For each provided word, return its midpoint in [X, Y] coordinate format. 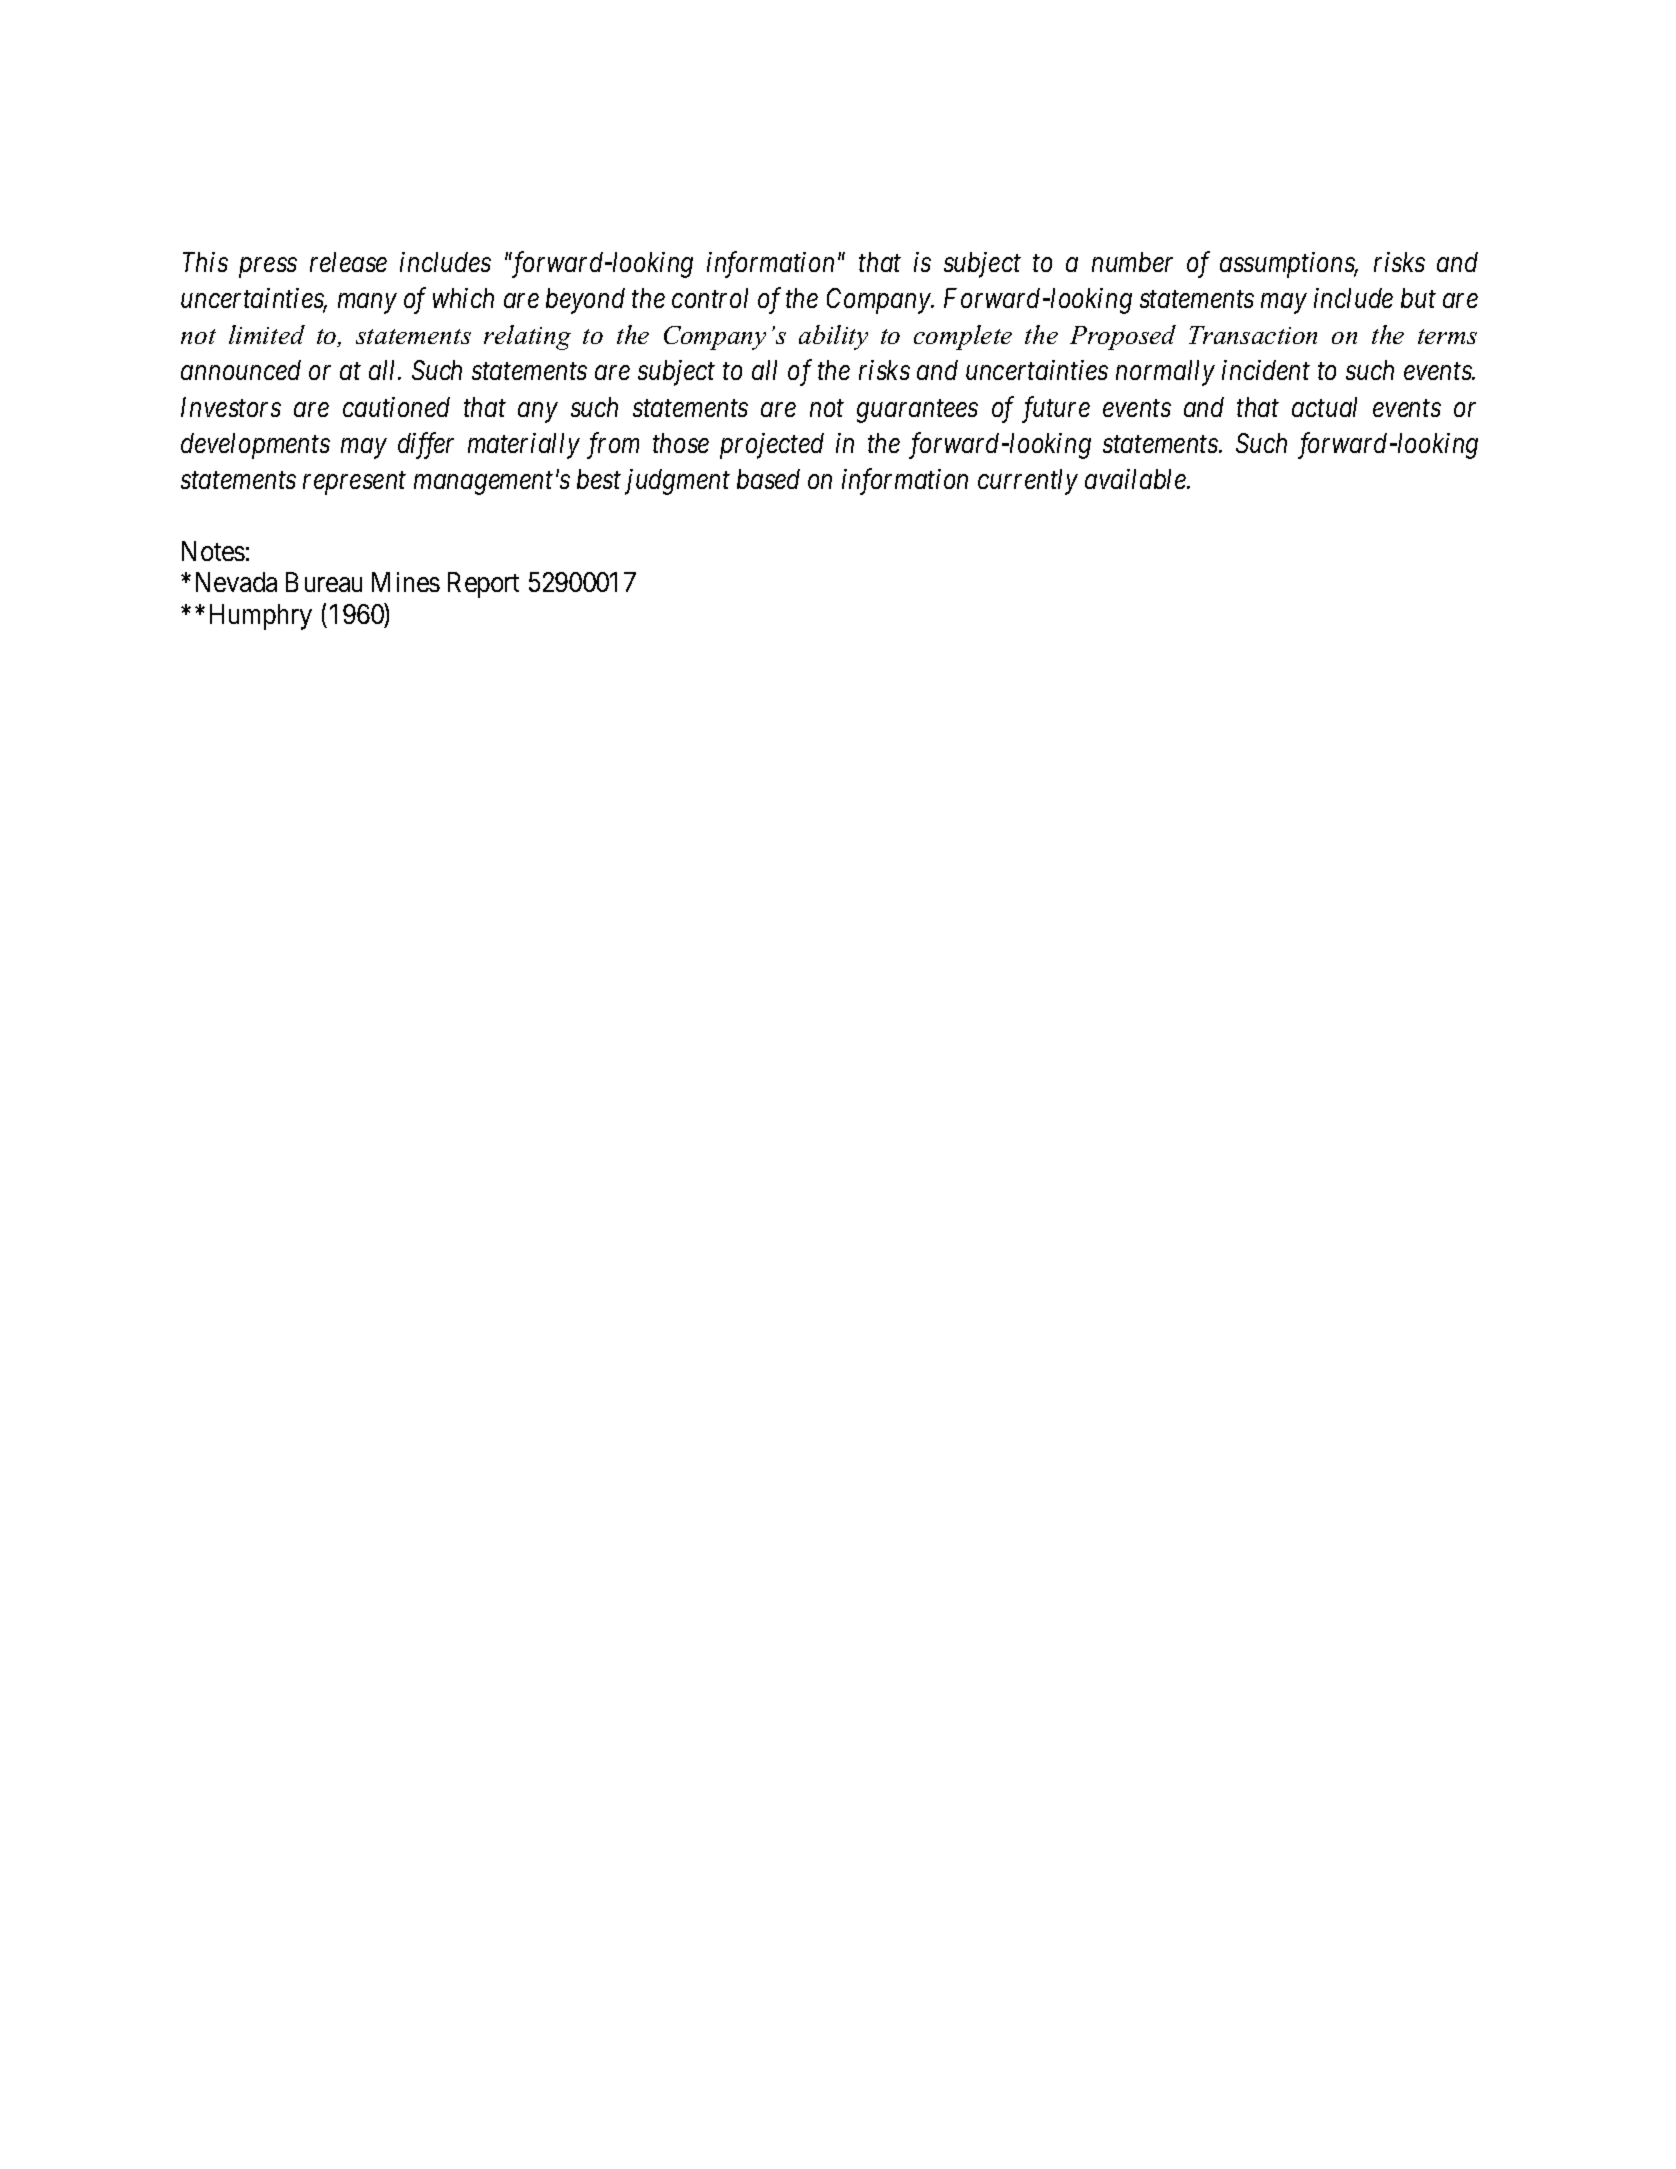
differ [426, 445]
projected [772, 446]
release [348, 262]
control [710, 298]
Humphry [261, 617]
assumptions [1288, 265]
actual [1324, 407]
